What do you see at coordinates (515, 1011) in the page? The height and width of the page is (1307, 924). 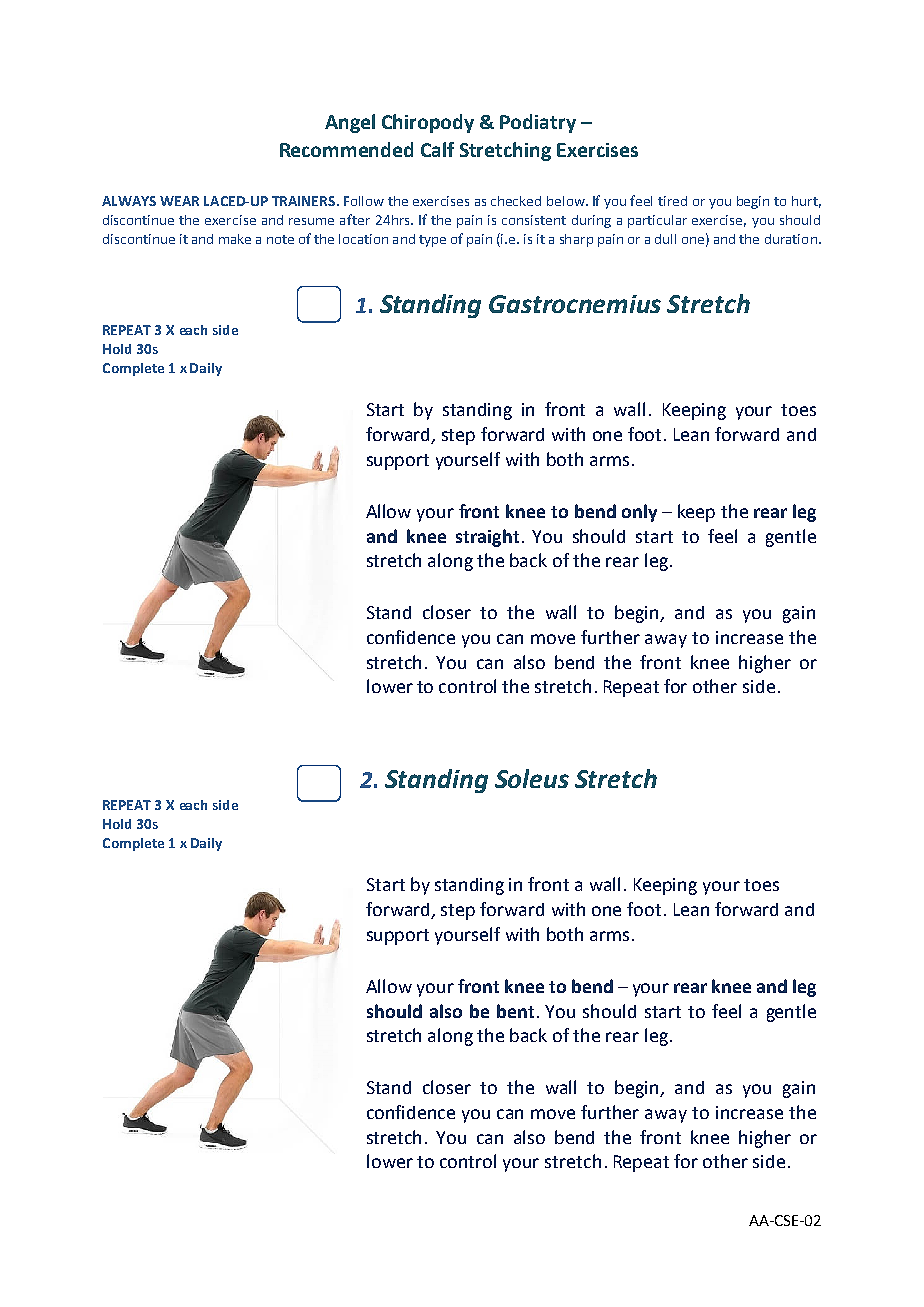 I see `bent` at bounding box center [515, 1011].
